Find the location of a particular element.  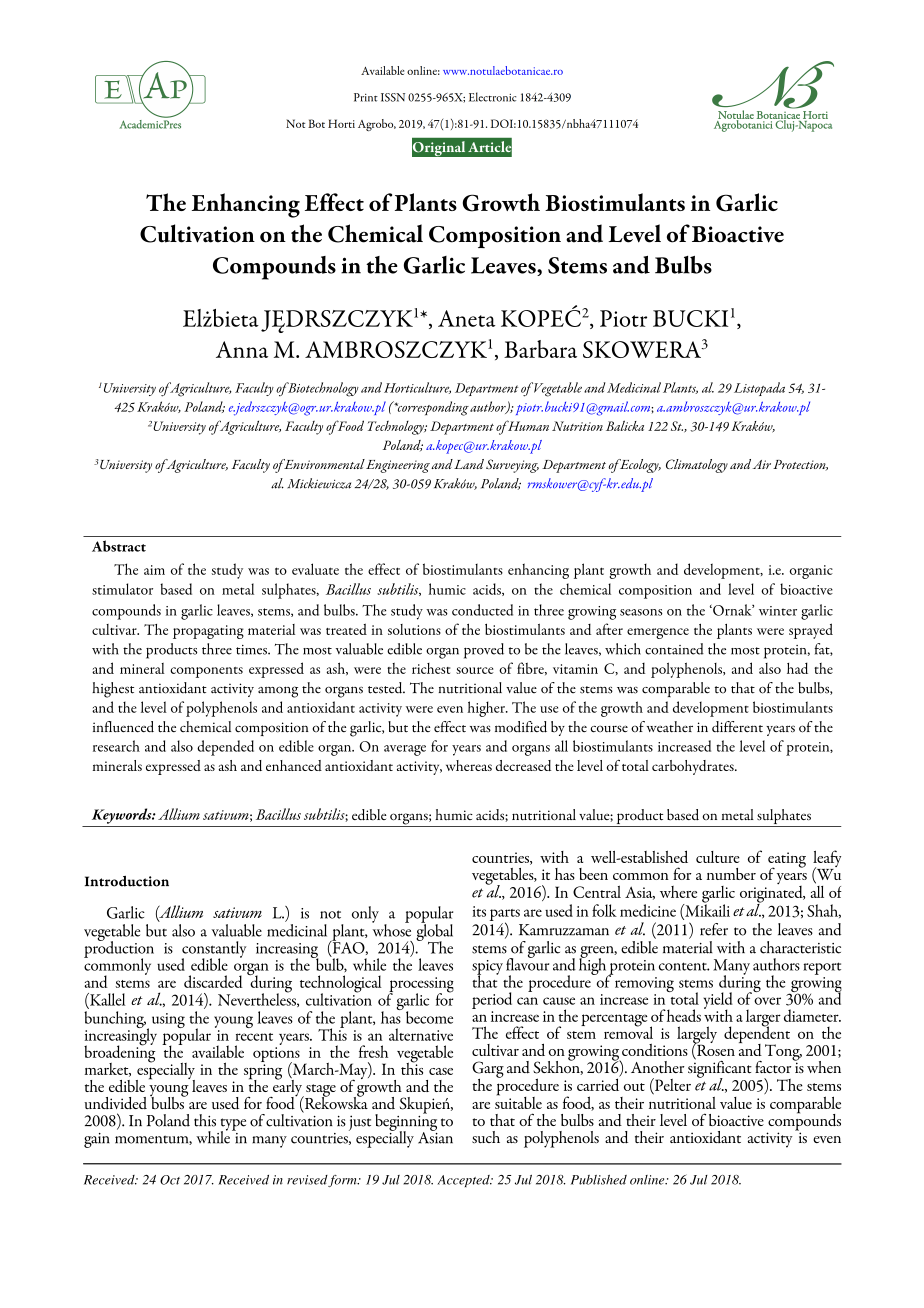

refer is located at coordinates (714, 929).
